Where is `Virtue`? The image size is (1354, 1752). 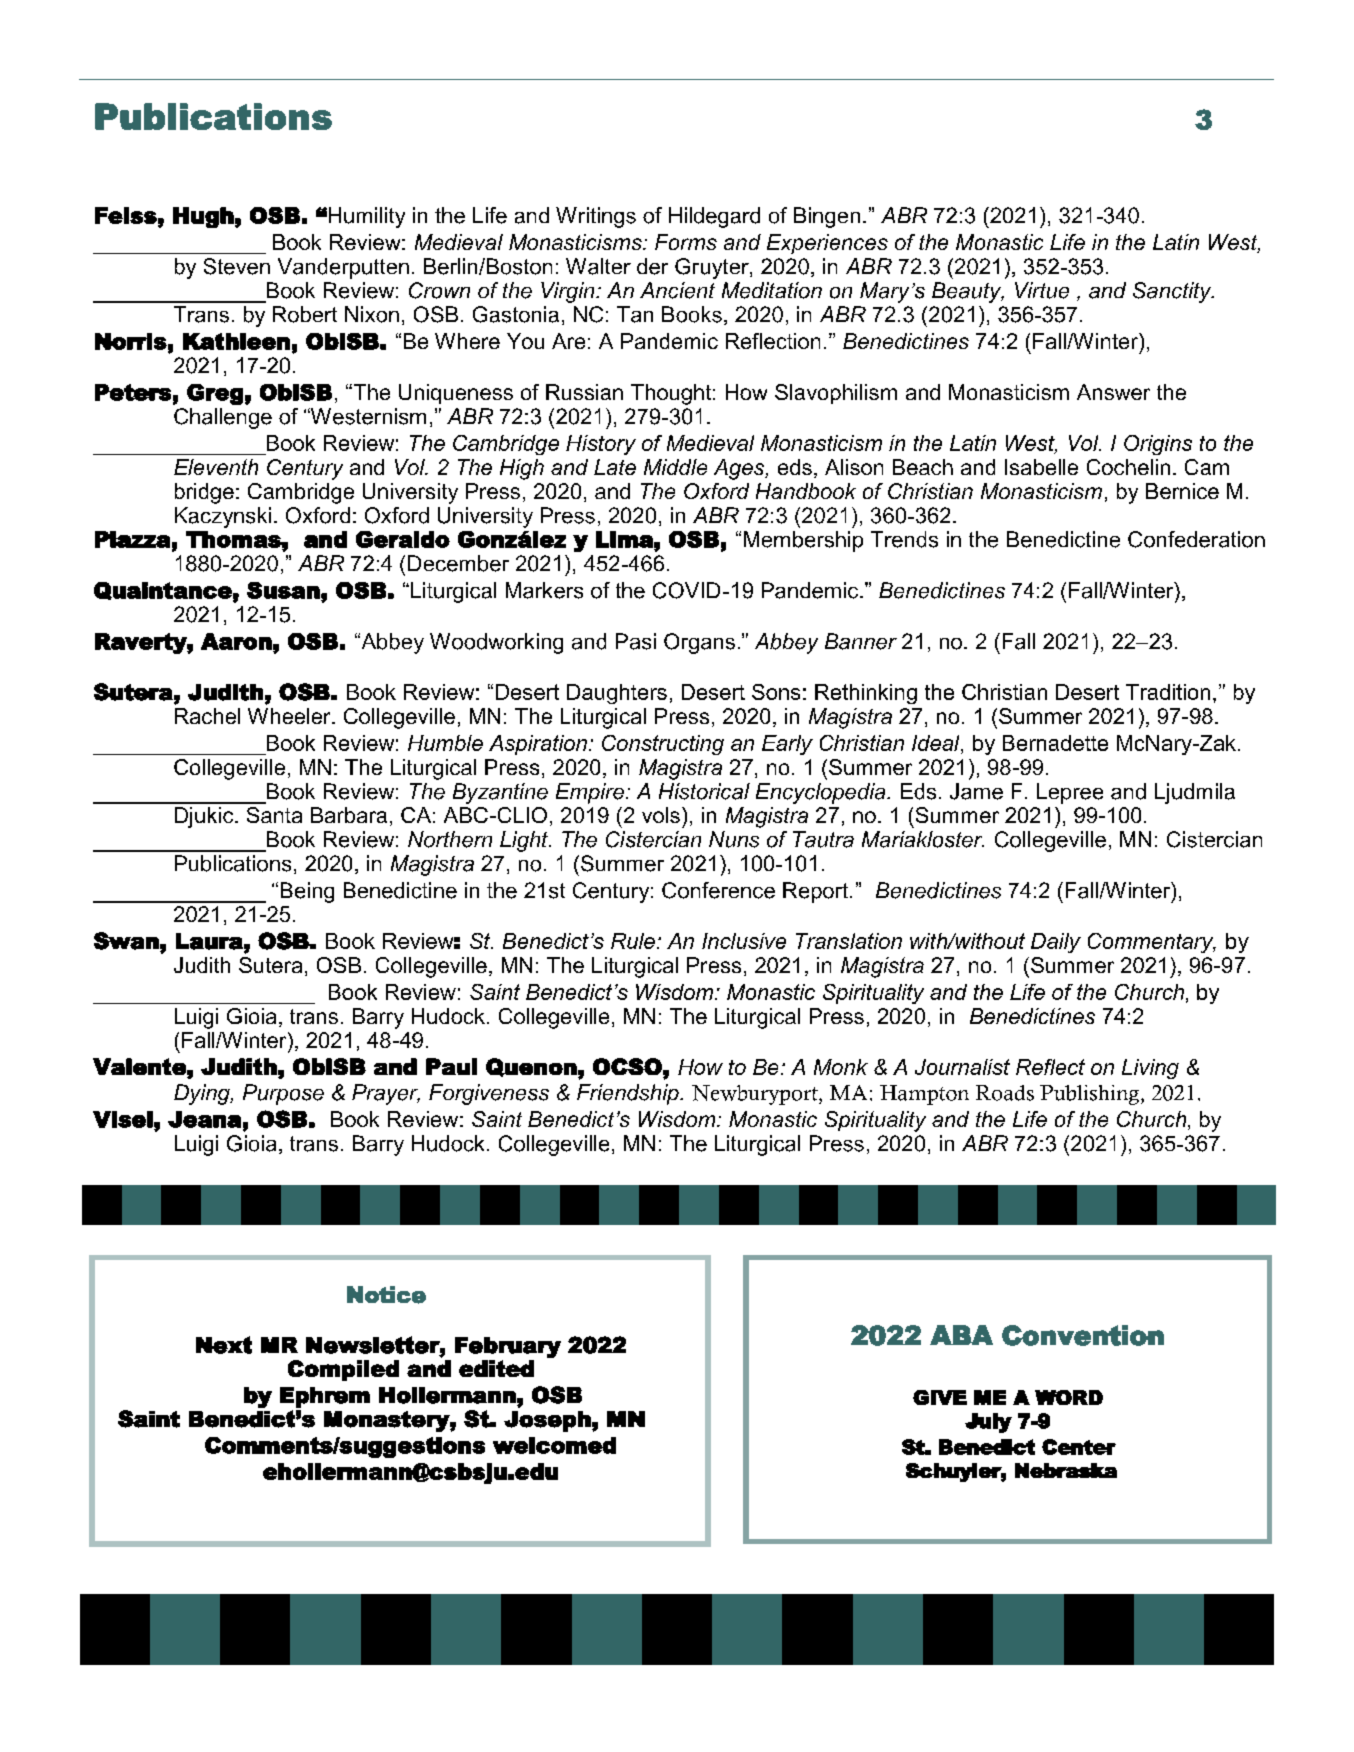 Virtue is located at coordinates (1042, 290).
